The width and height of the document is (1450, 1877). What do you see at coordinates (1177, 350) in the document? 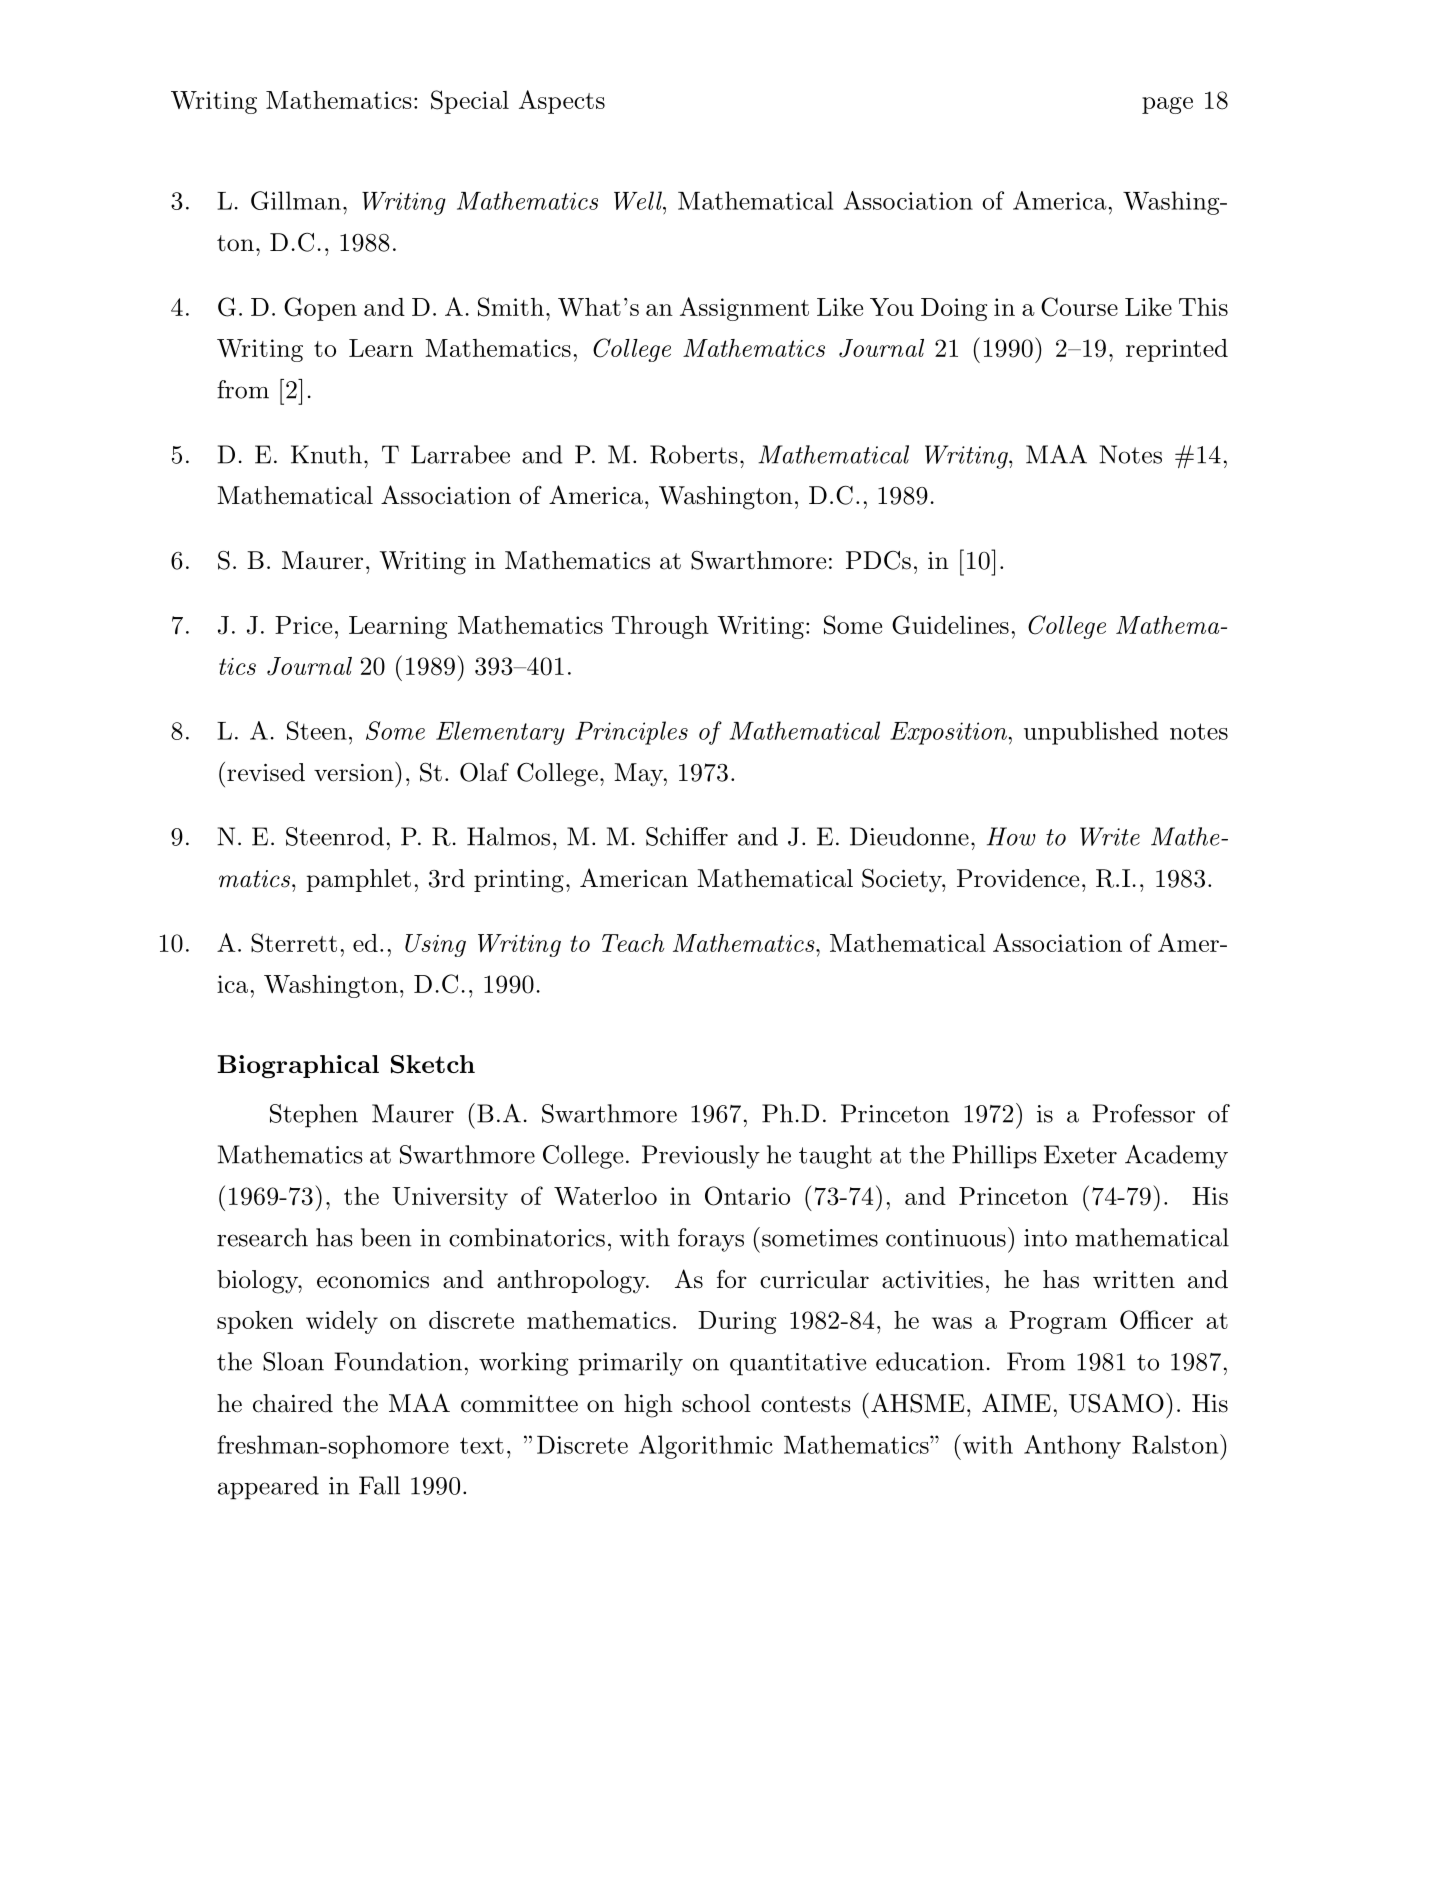
I see `reprinted` at bounding box center [1177, 350].
